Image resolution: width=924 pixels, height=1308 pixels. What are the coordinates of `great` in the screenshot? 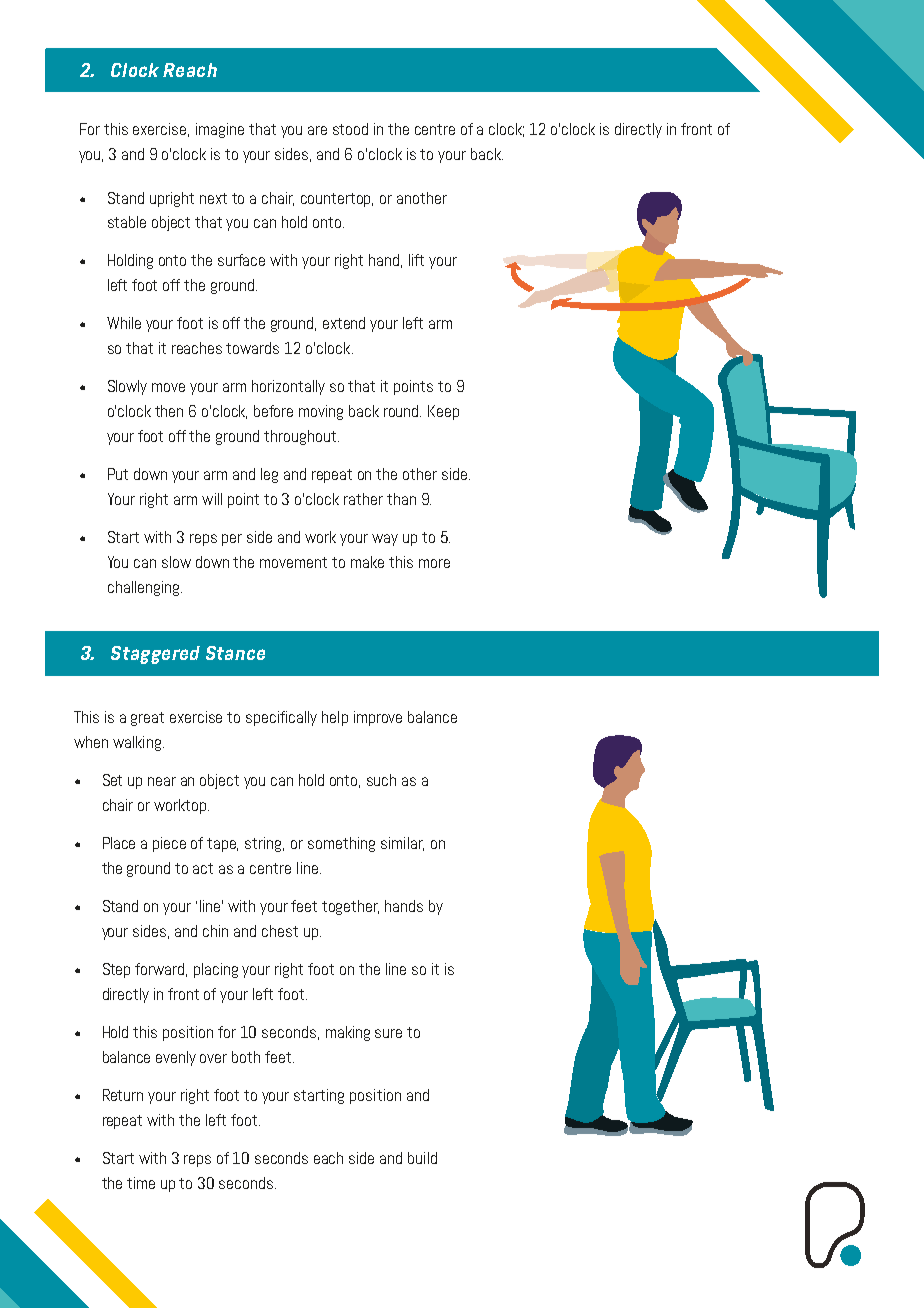 It's located at (147, 719).
